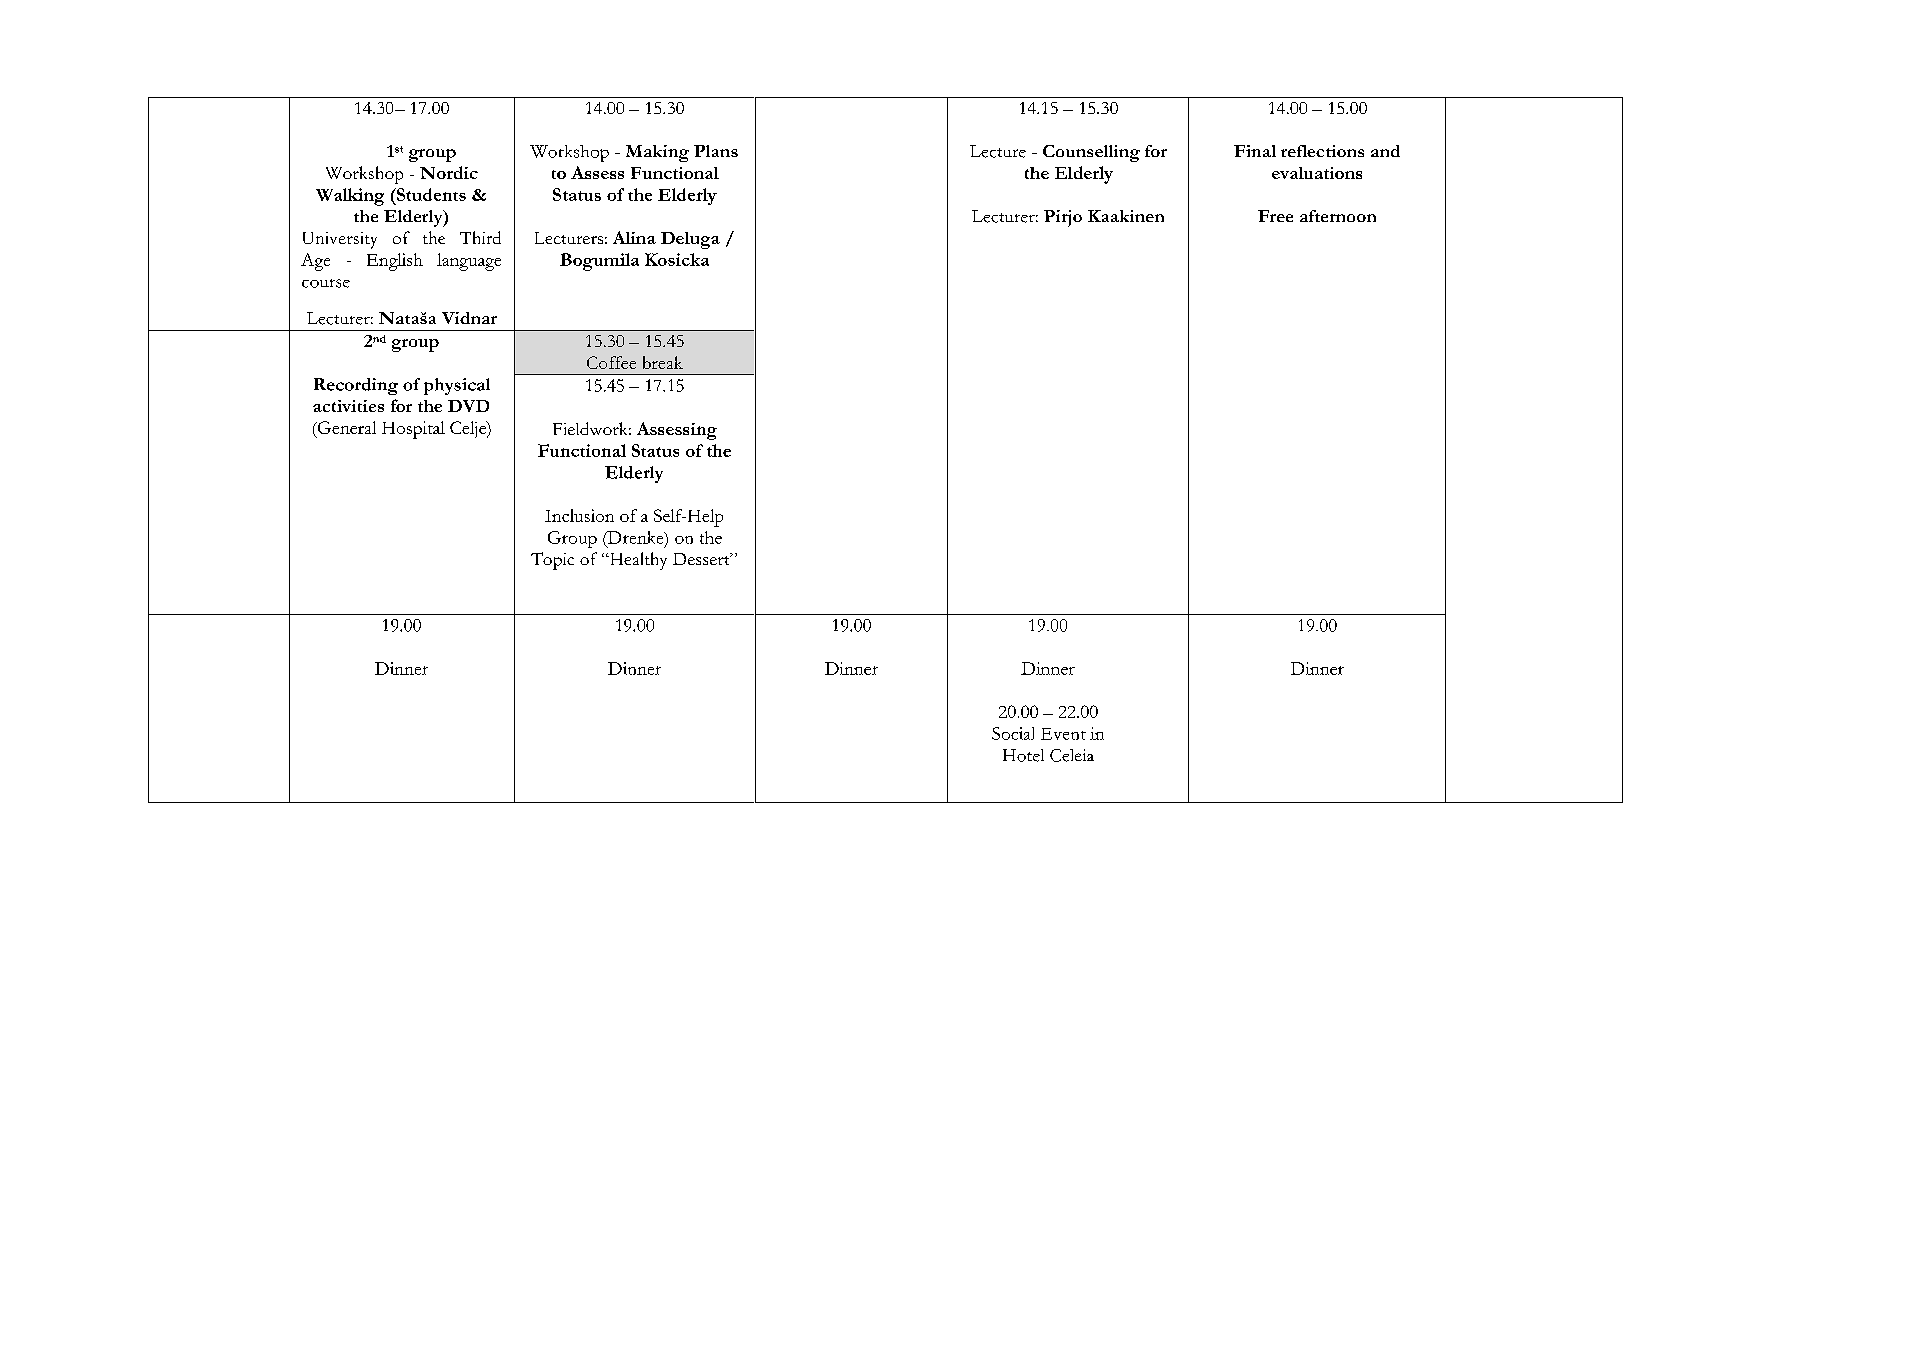  I want to click on evaluations, so click(1317, 173).
